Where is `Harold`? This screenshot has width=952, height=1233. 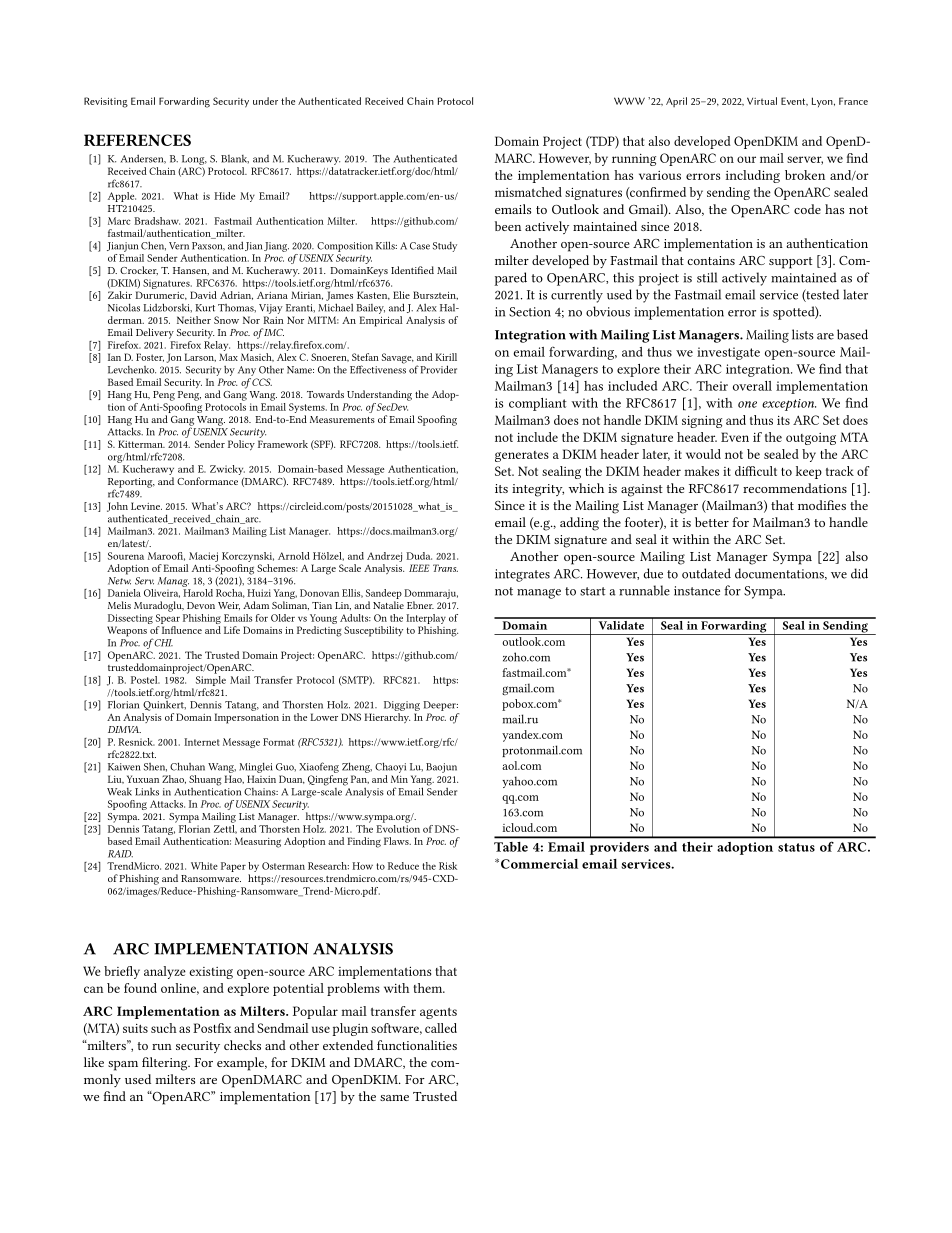
Harold is located at coordinates (198, 593).
